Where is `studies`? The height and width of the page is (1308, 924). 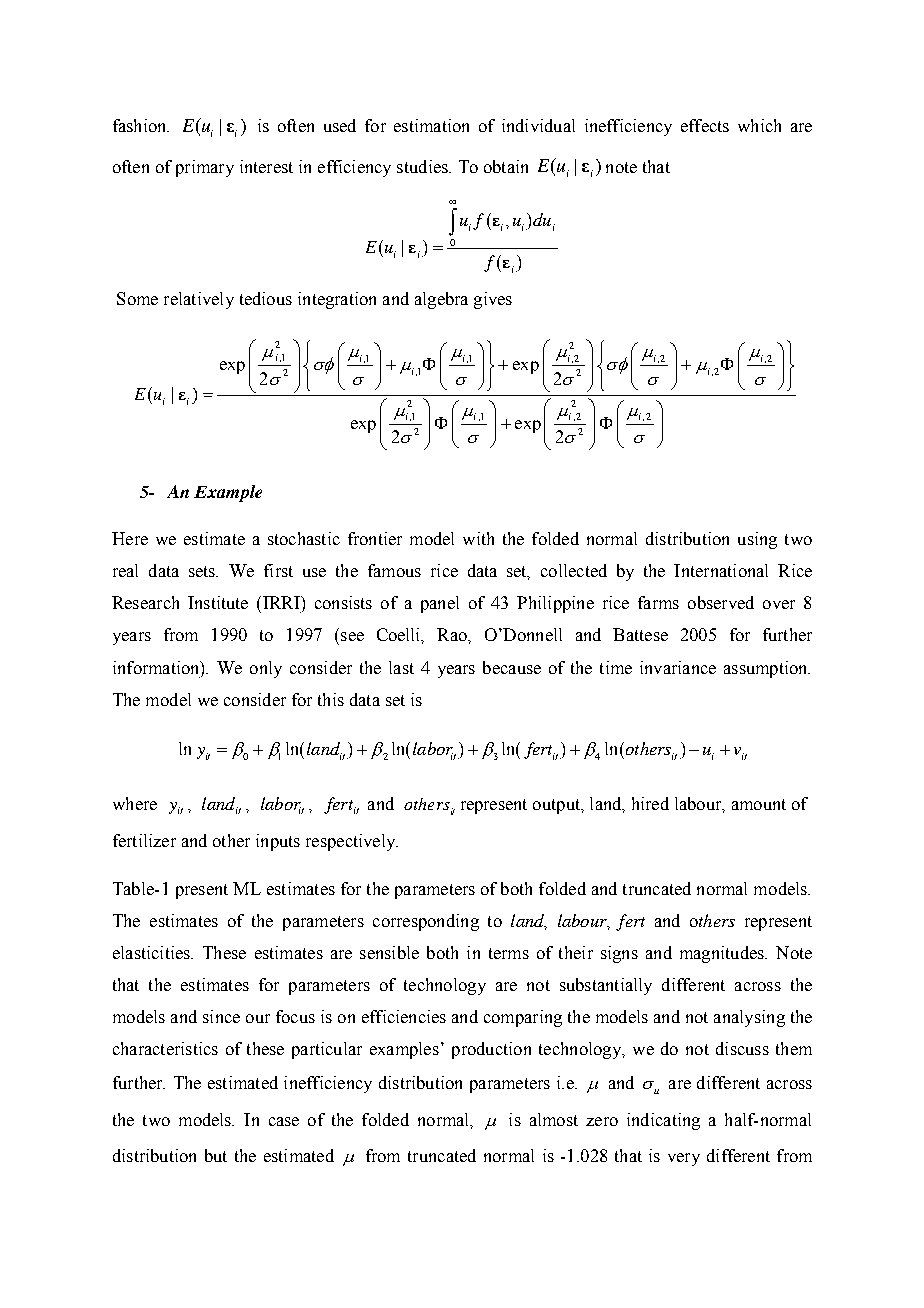
studies is located at coordinates (423, 166).
